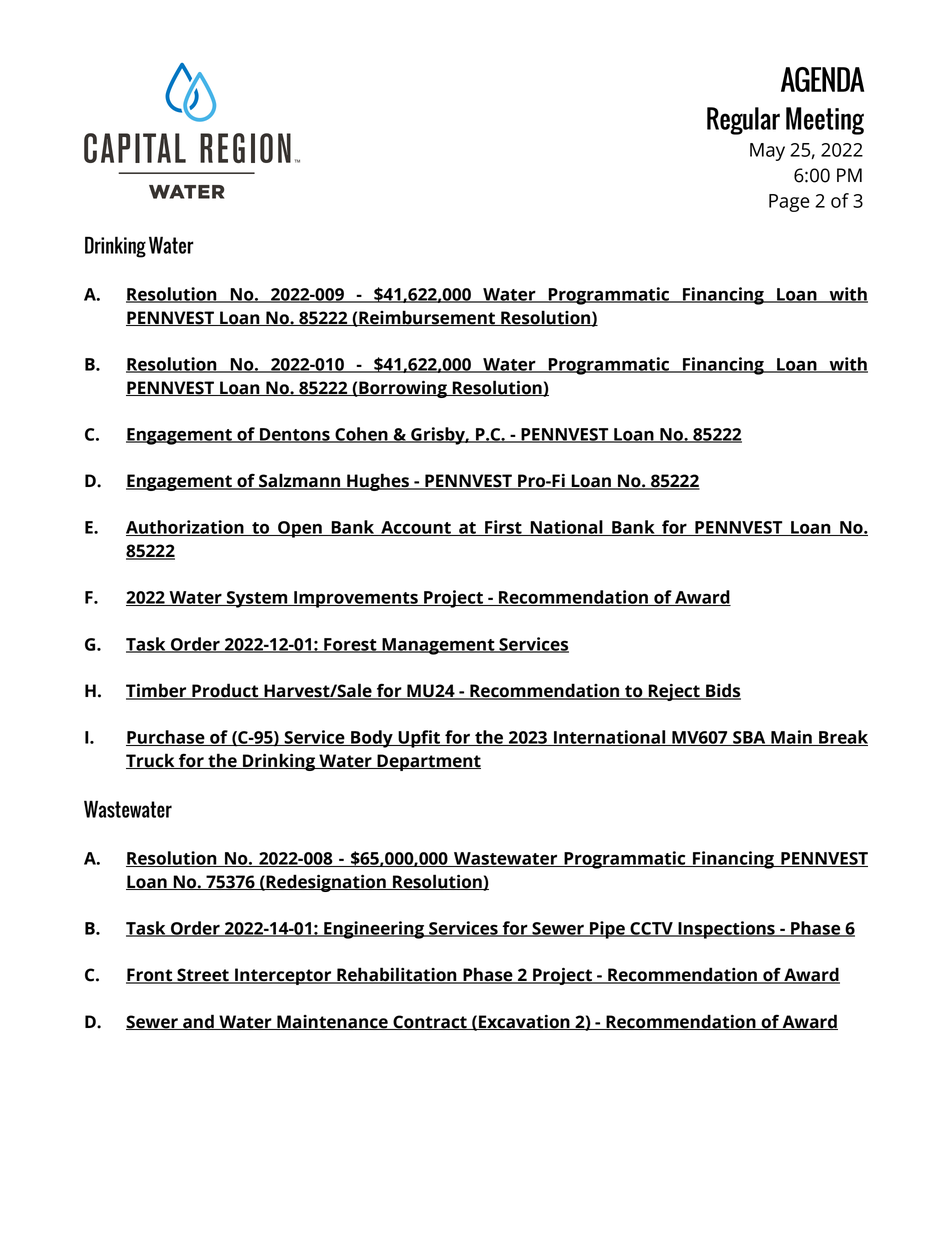  I want to click on May, so click(767, 152).
